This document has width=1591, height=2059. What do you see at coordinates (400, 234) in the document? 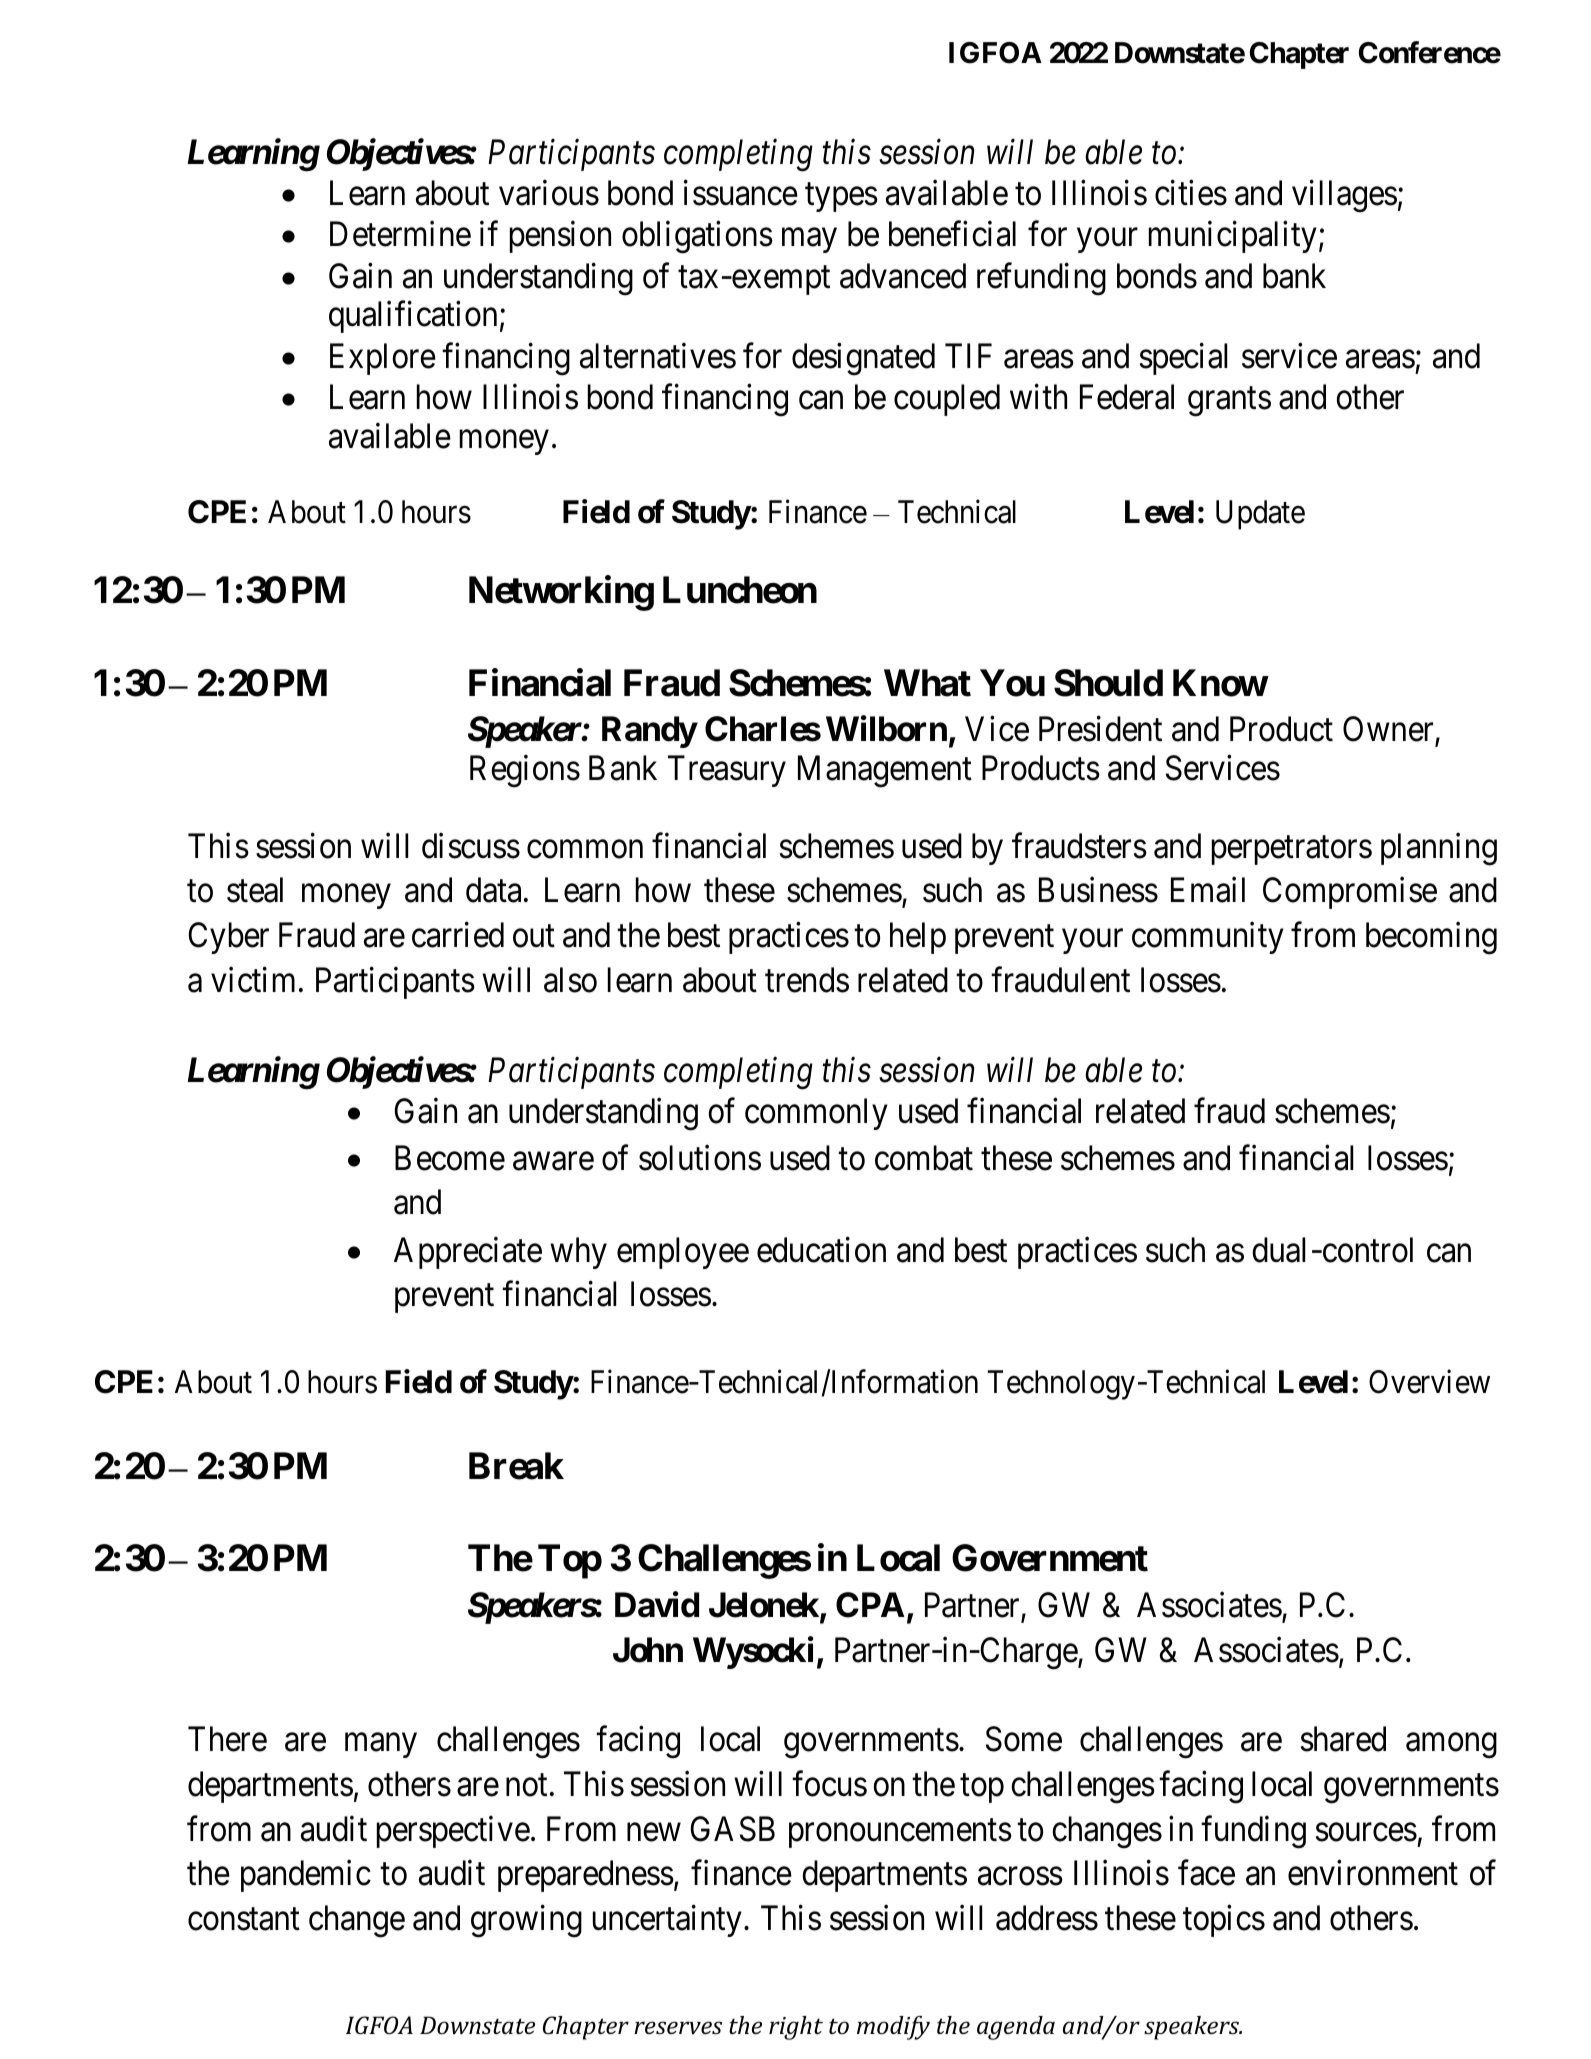
I see `Determine` at bounding box center [400, 234].
